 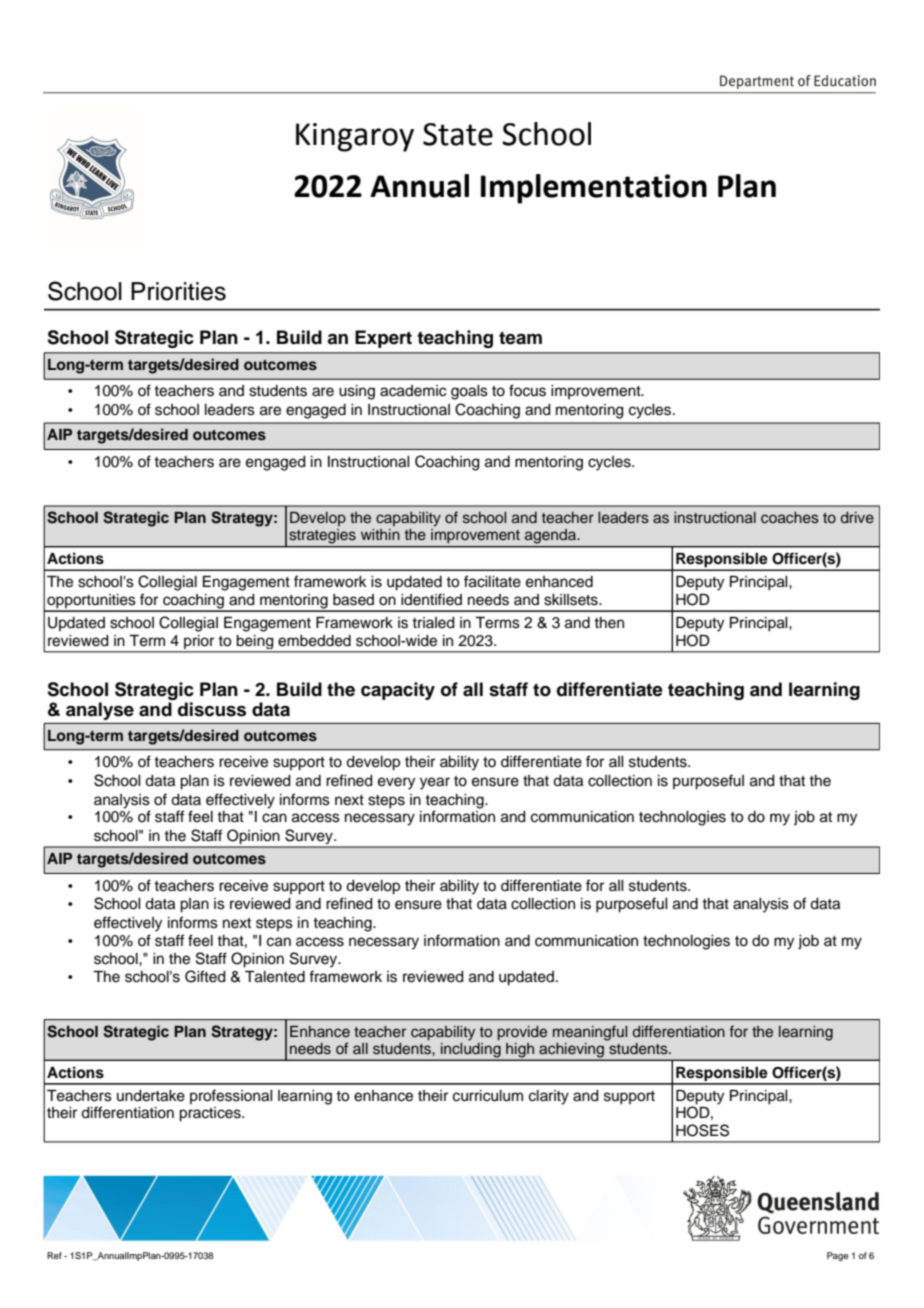 I want to click on practices, so click(x=211, y=1114).
